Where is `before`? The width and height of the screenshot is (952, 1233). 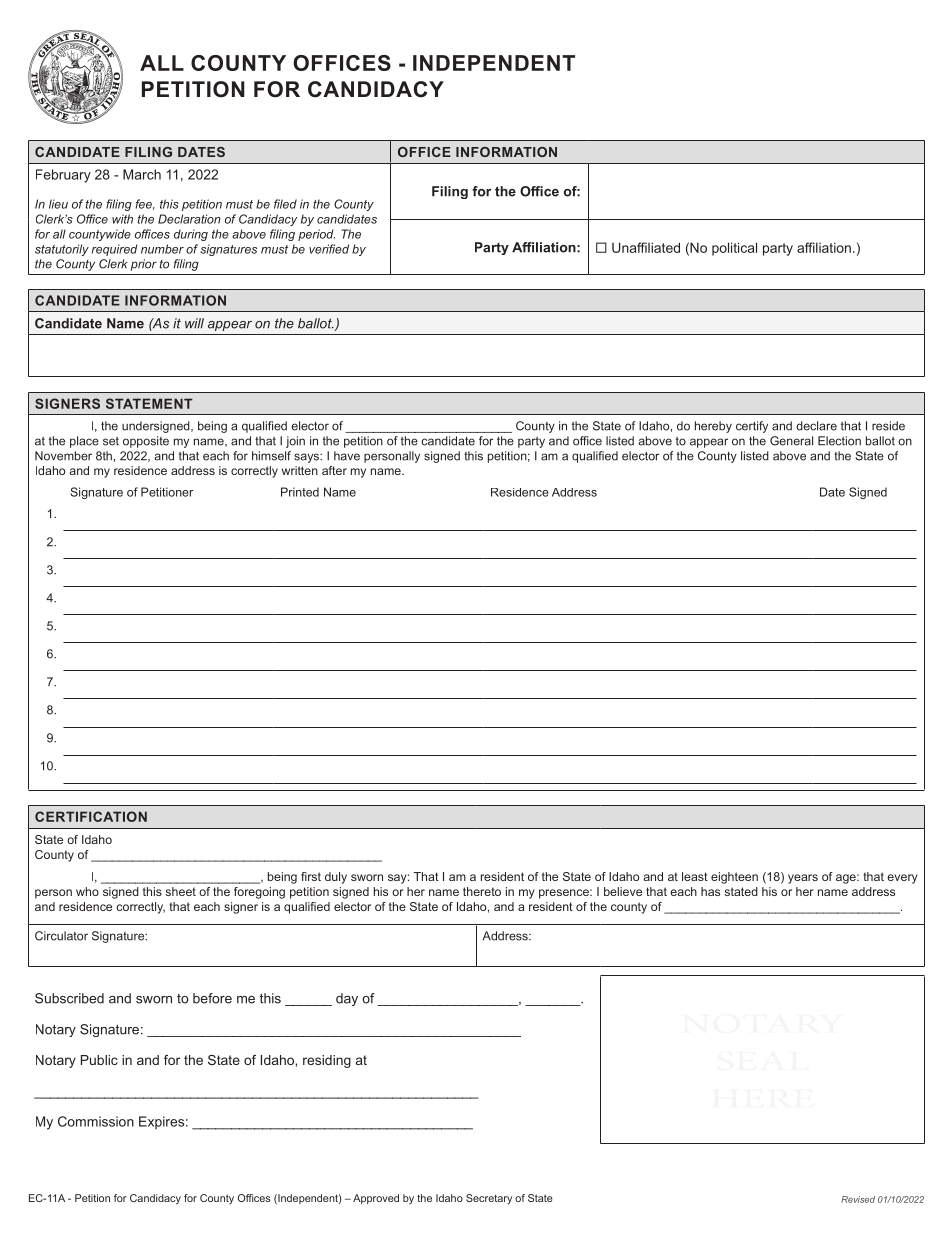 before is located at coordinates (212, 998).
